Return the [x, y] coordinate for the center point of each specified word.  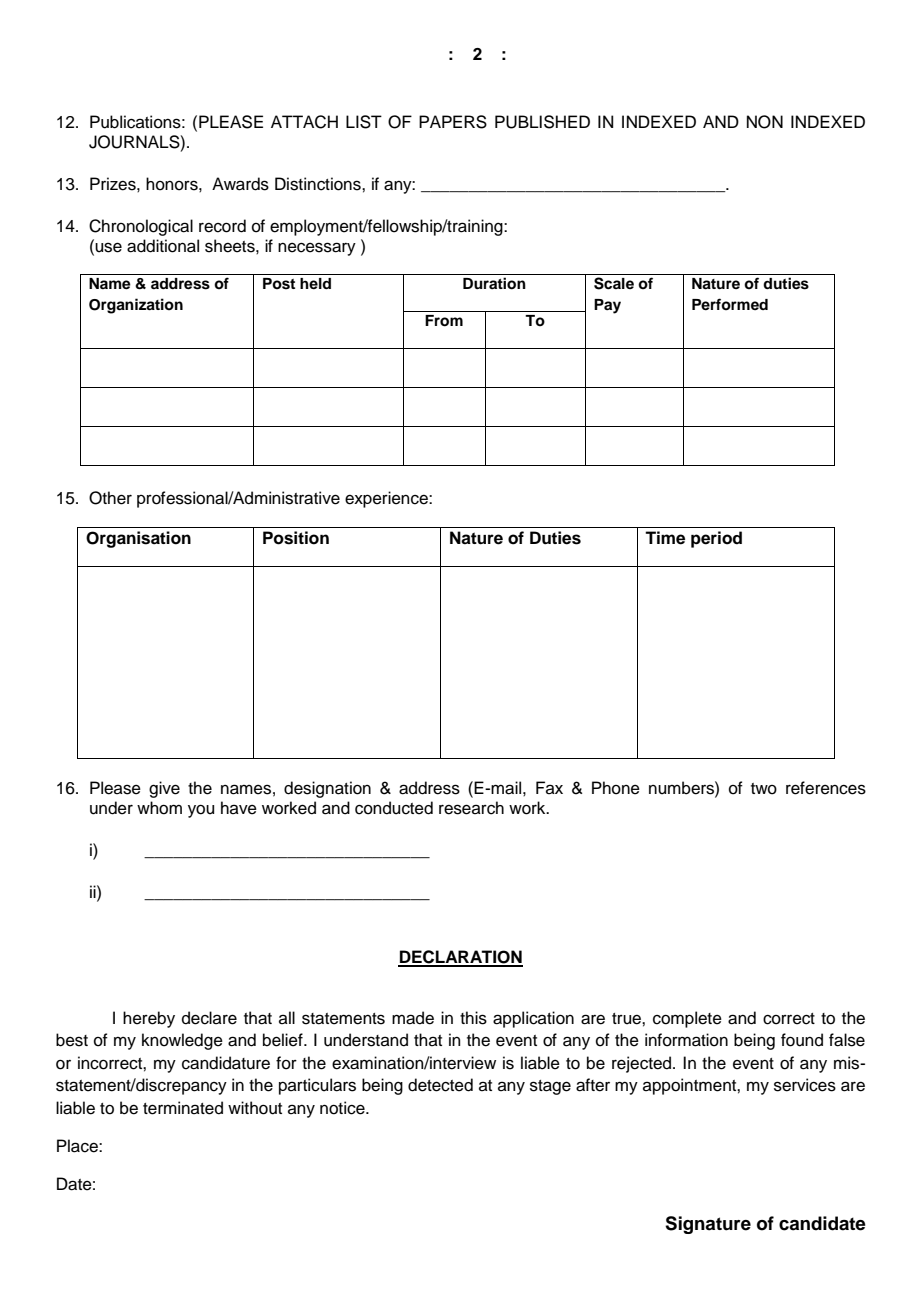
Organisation [138, 539]
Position [296, 538]
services [805, 1085]
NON [765, 122]
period [716, 539]
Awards [240, 184]
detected [440, 1085]
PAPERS [453, 122]
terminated [183, 1108]
